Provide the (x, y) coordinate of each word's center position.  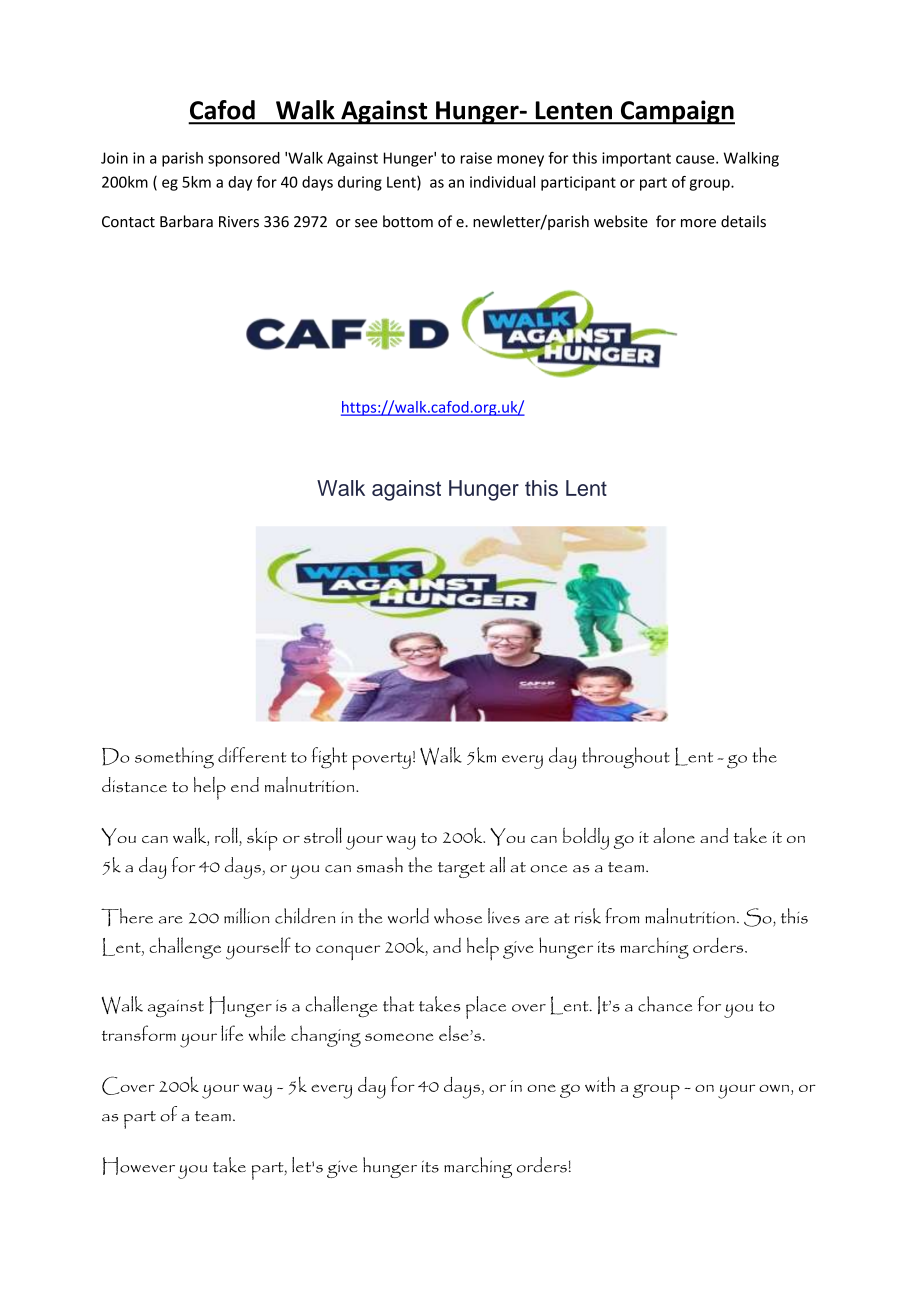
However (139, 1166)
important (636, 159)
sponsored (244, 159)
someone (399, 1037)
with (600, 1084)
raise (476, 158)
